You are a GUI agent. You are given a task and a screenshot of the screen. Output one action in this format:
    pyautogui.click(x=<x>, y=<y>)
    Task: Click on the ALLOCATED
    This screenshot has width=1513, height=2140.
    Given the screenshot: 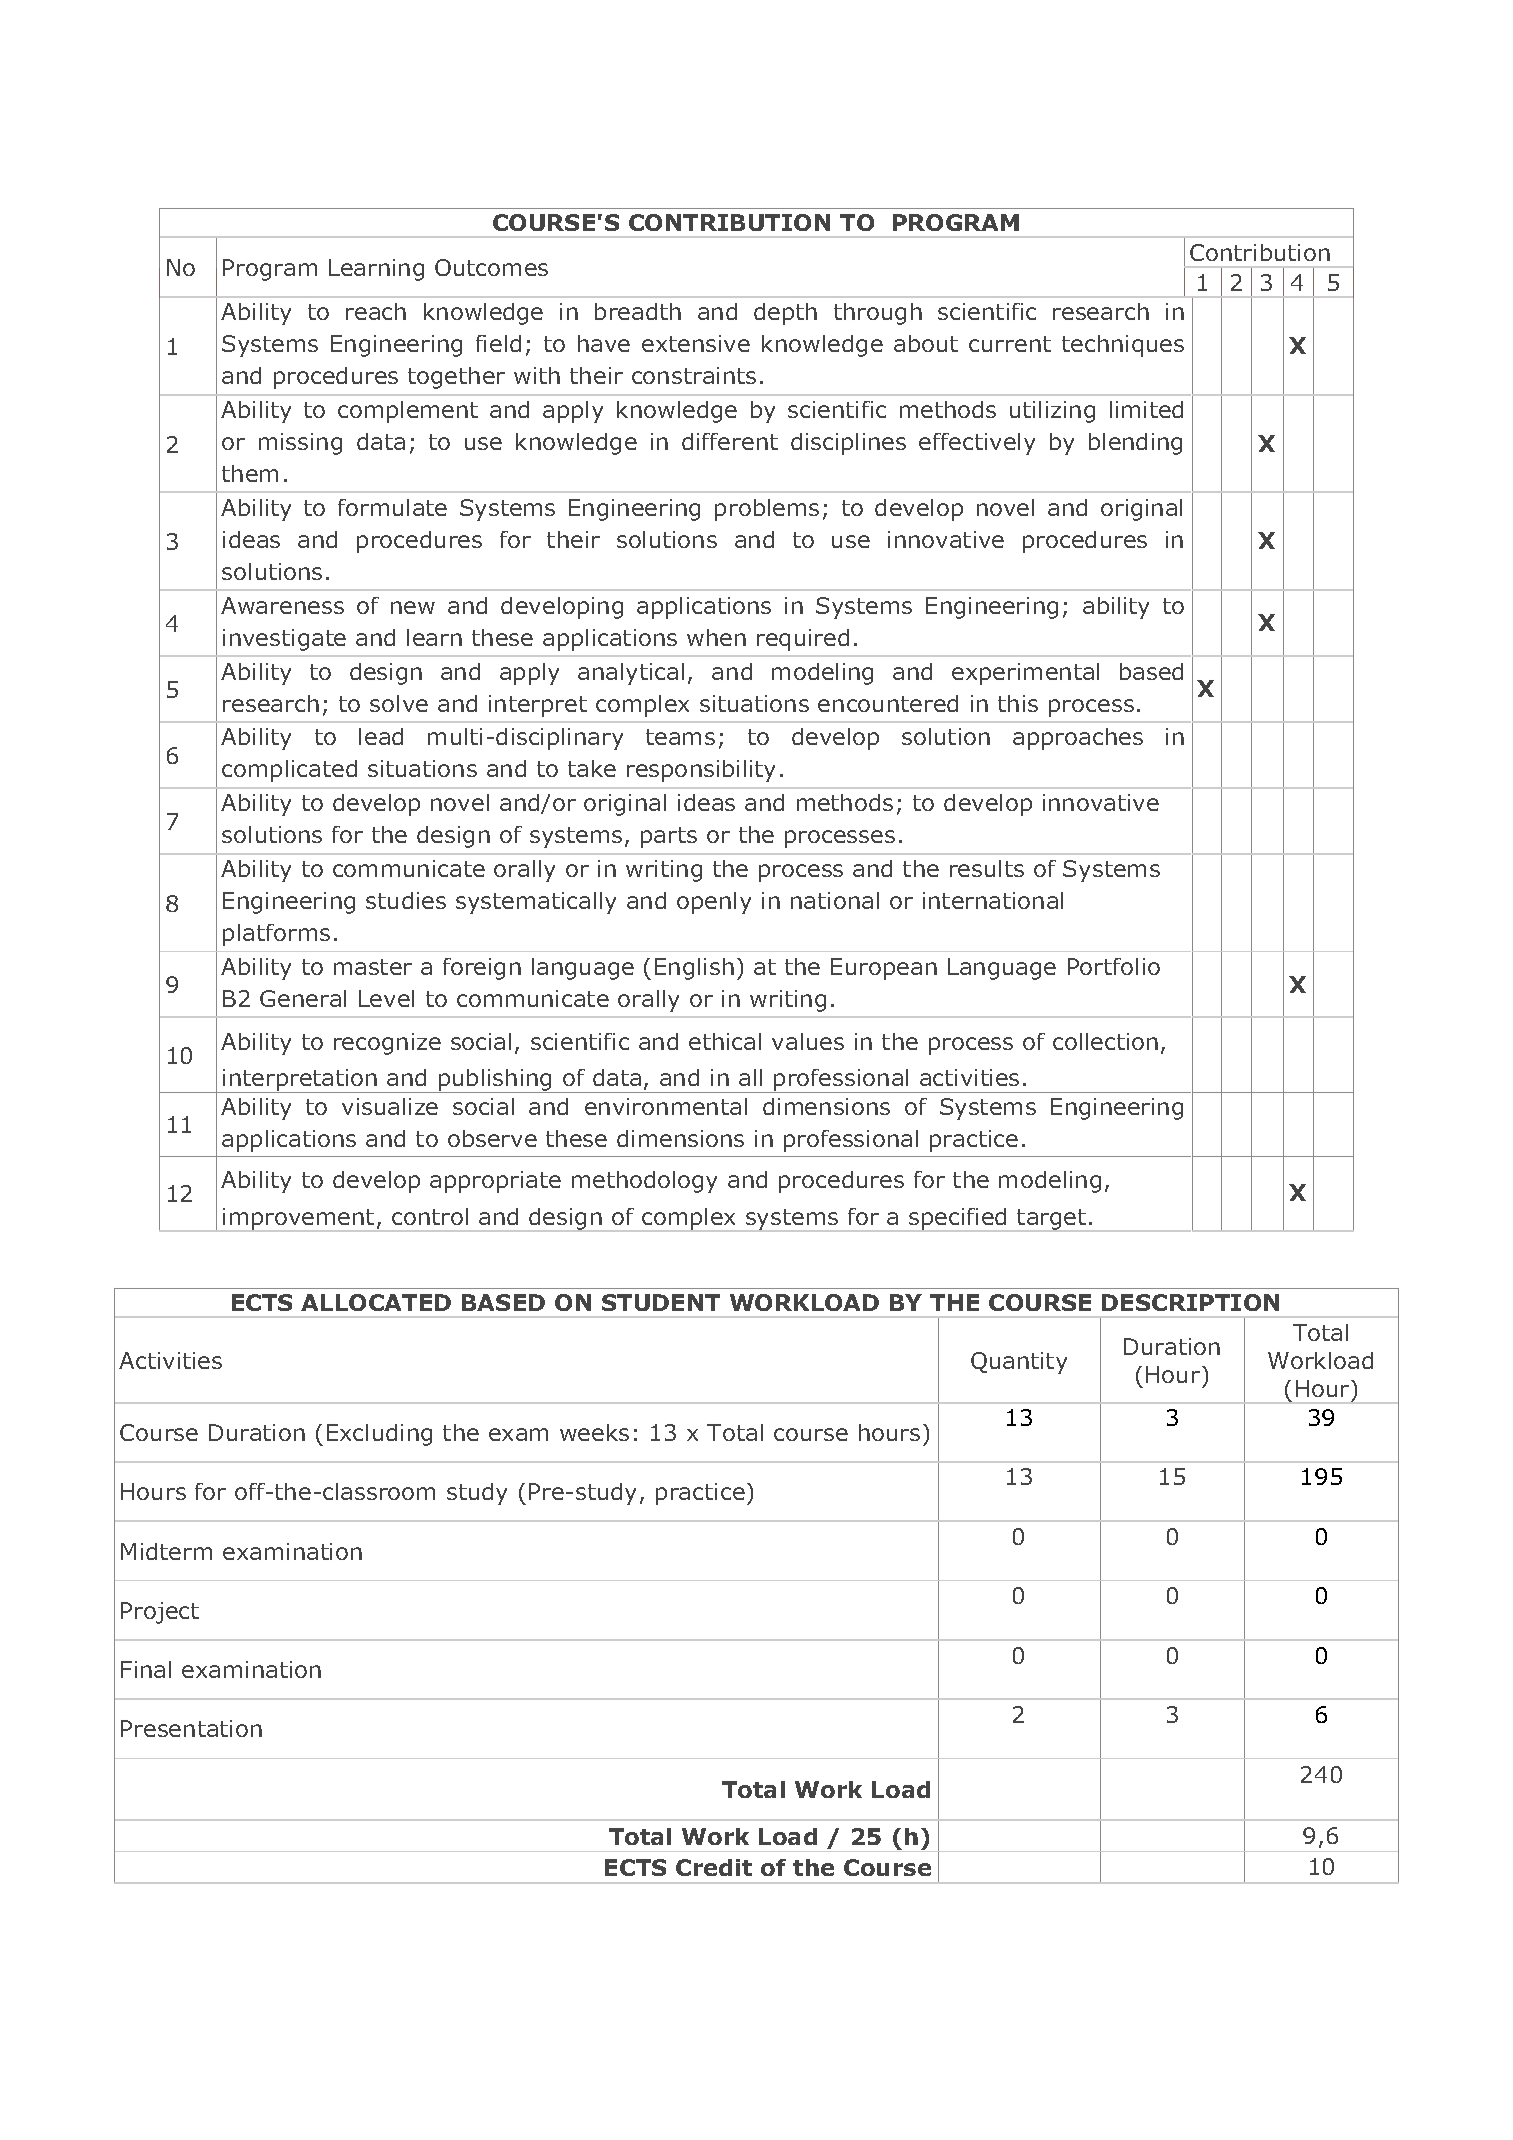 What is the action you would take?
    pyautogui.click(x=376, y=1302)
